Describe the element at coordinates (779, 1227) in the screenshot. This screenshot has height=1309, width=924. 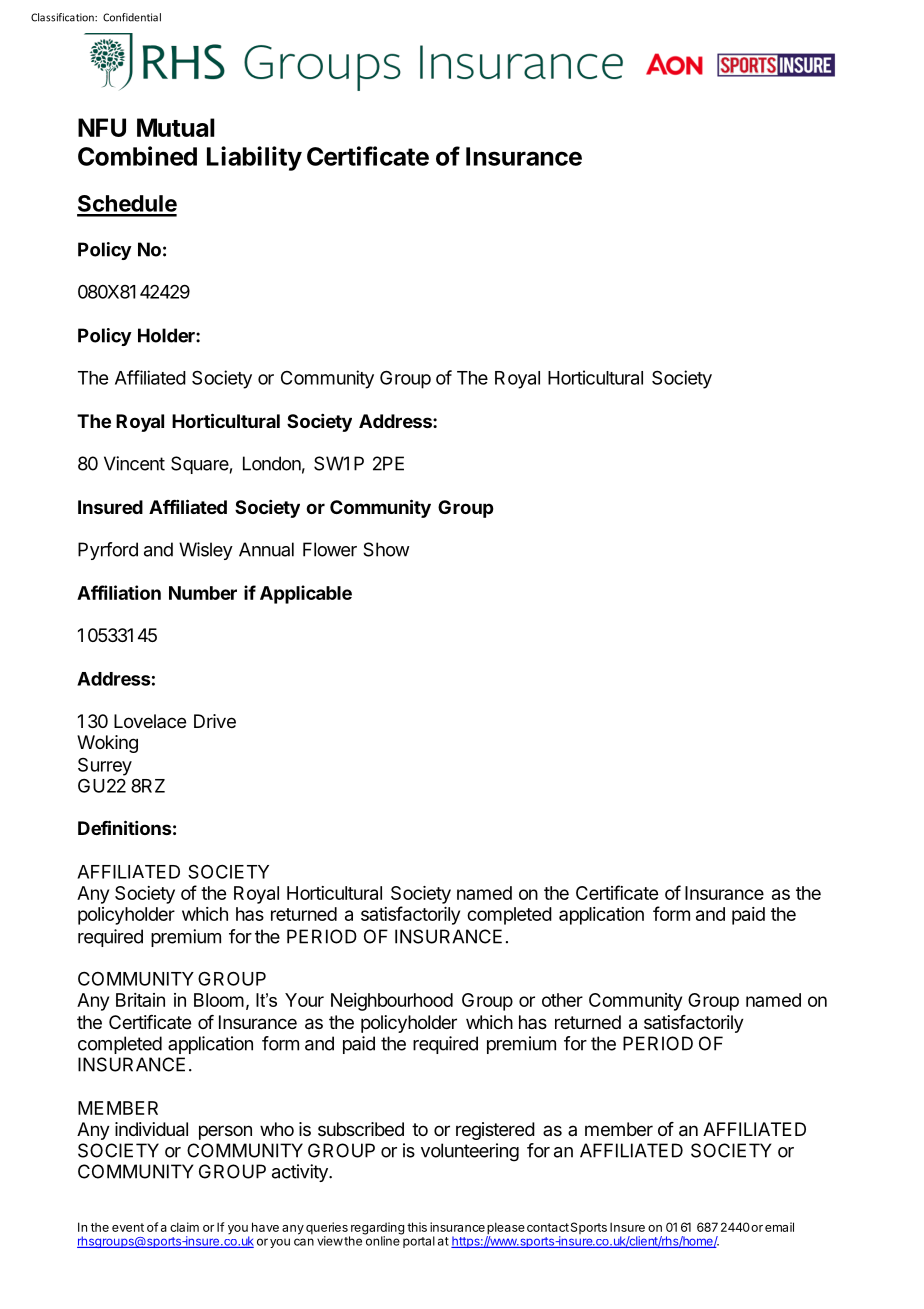
I see `email` at that location.
